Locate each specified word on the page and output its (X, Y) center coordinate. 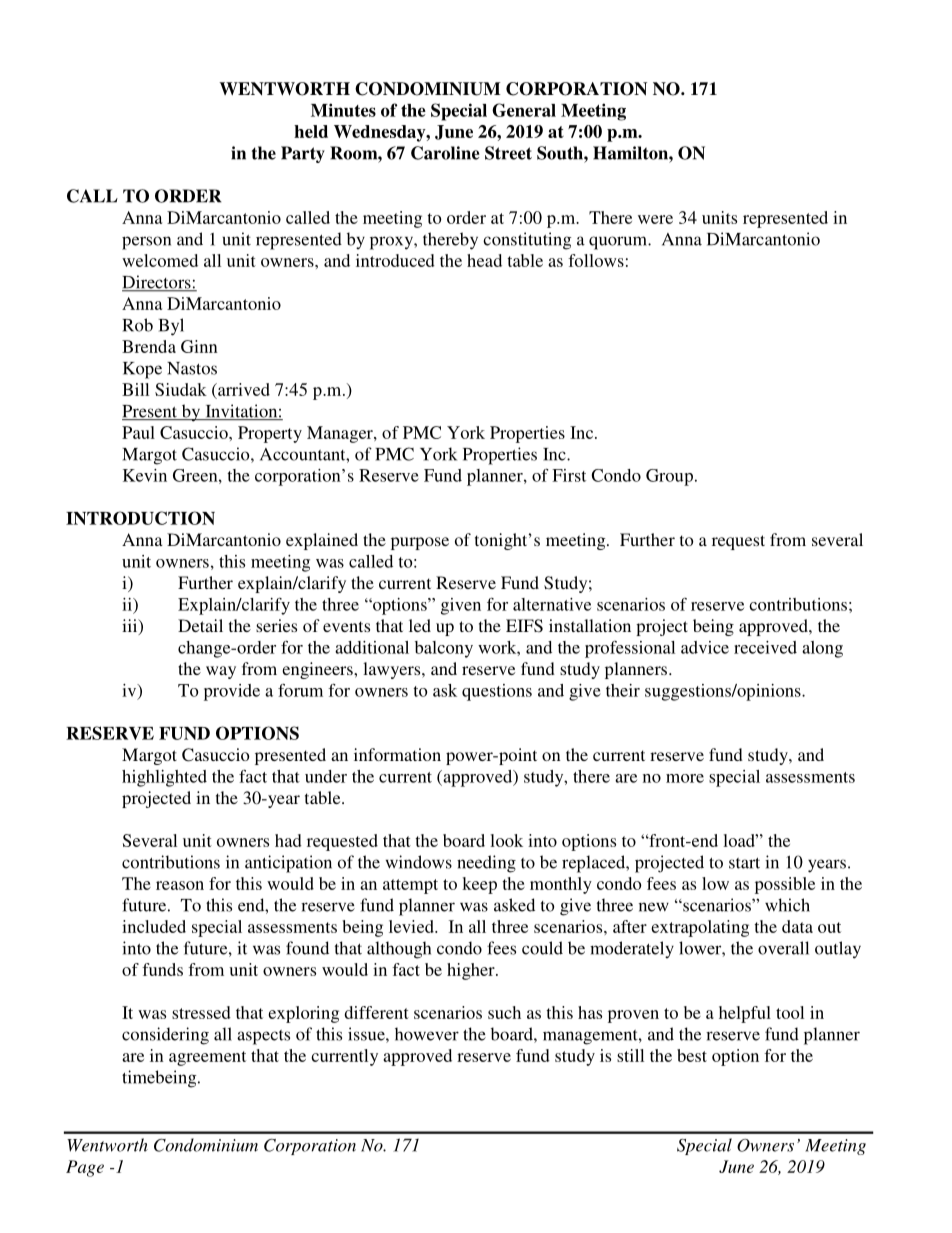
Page (85, 1168)
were (655, 219)
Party (303, 154)
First (569, 475)
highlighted (164, 778)
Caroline (445, 153)
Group (669, 477)
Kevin (145, 475)
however (427, 1034)
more (685, 778)
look (506, 840)
